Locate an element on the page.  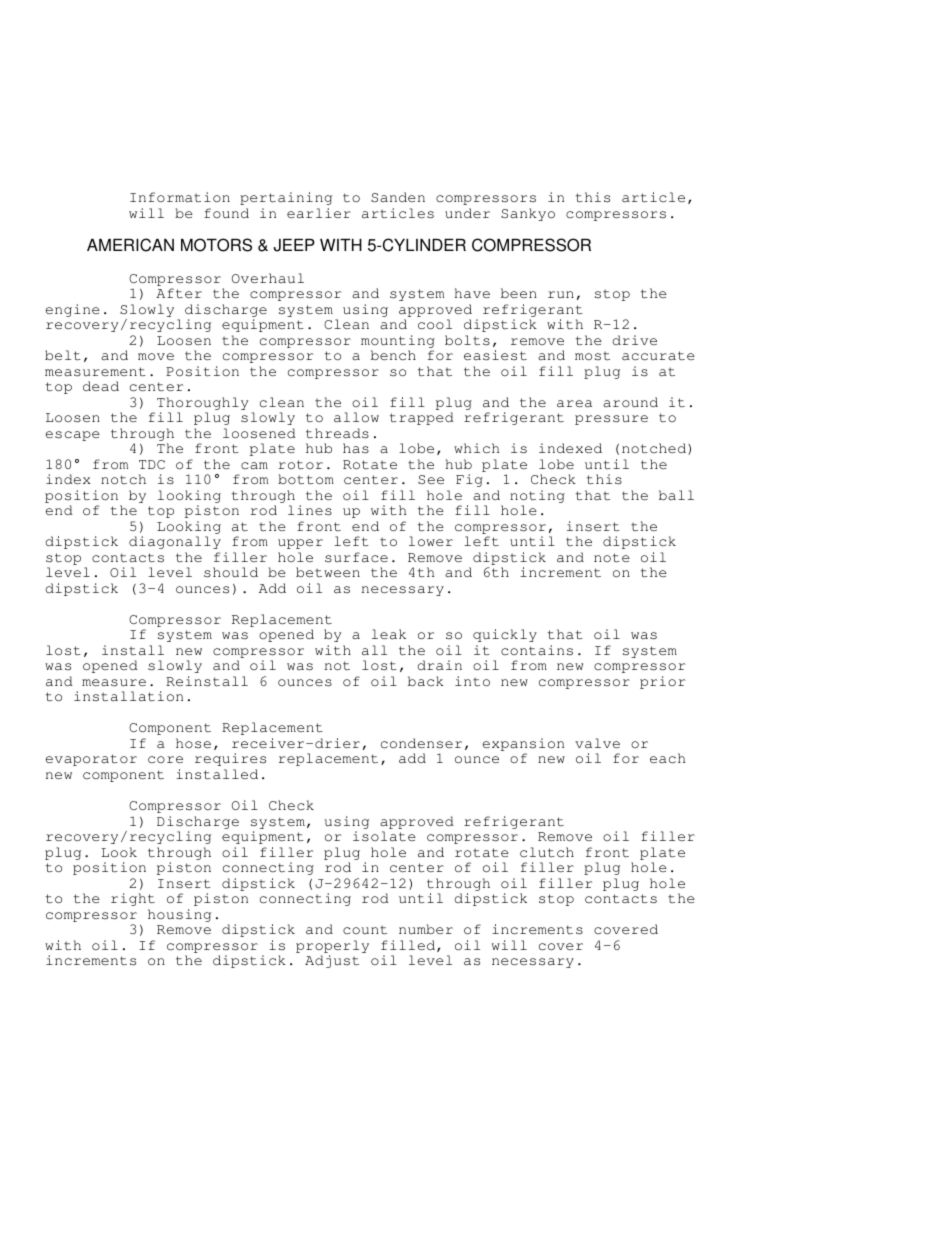
right is located at coordinates (133, 899).
